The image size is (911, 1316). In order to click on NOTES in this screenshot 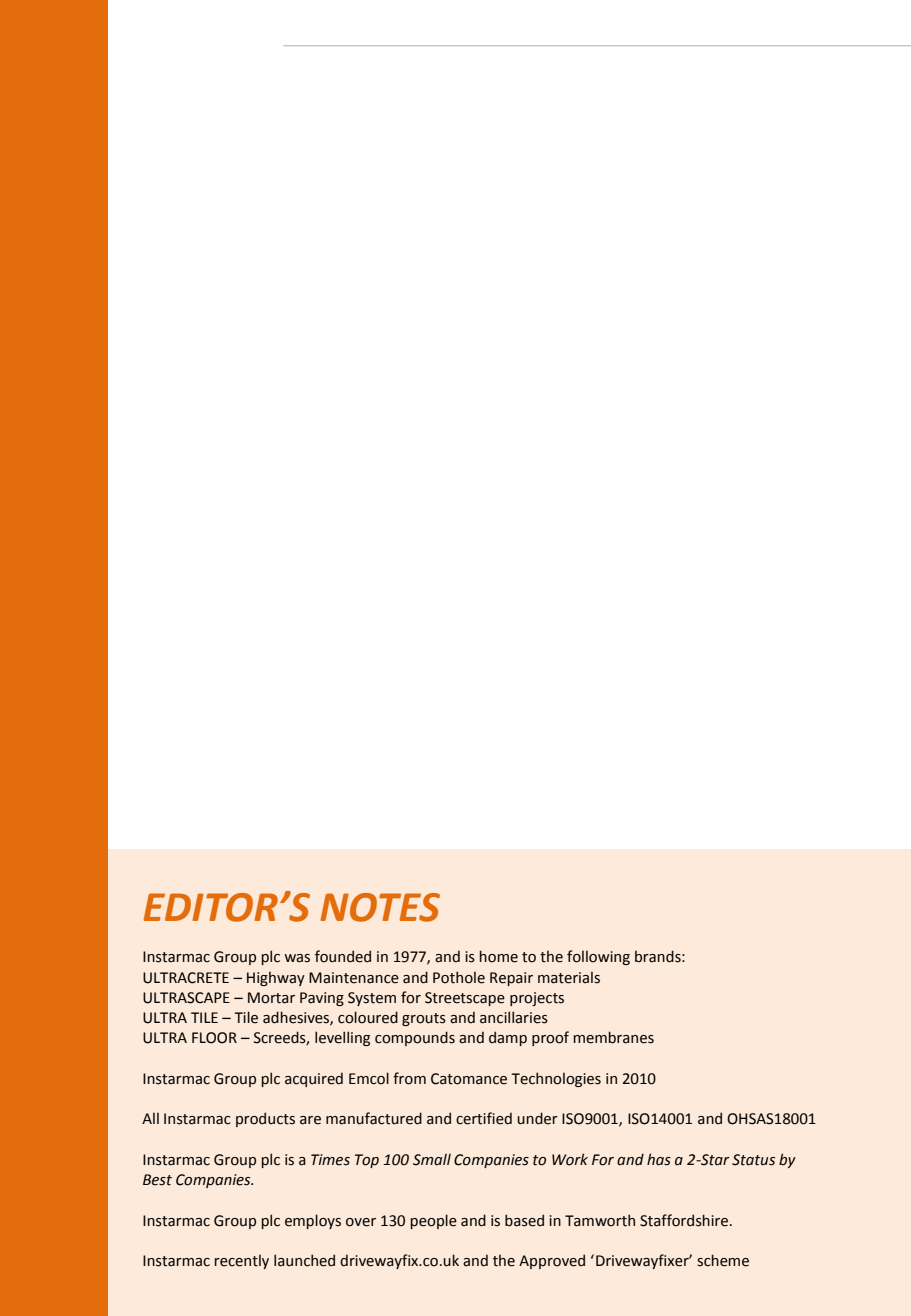, I will do `click(380, 907)`.
